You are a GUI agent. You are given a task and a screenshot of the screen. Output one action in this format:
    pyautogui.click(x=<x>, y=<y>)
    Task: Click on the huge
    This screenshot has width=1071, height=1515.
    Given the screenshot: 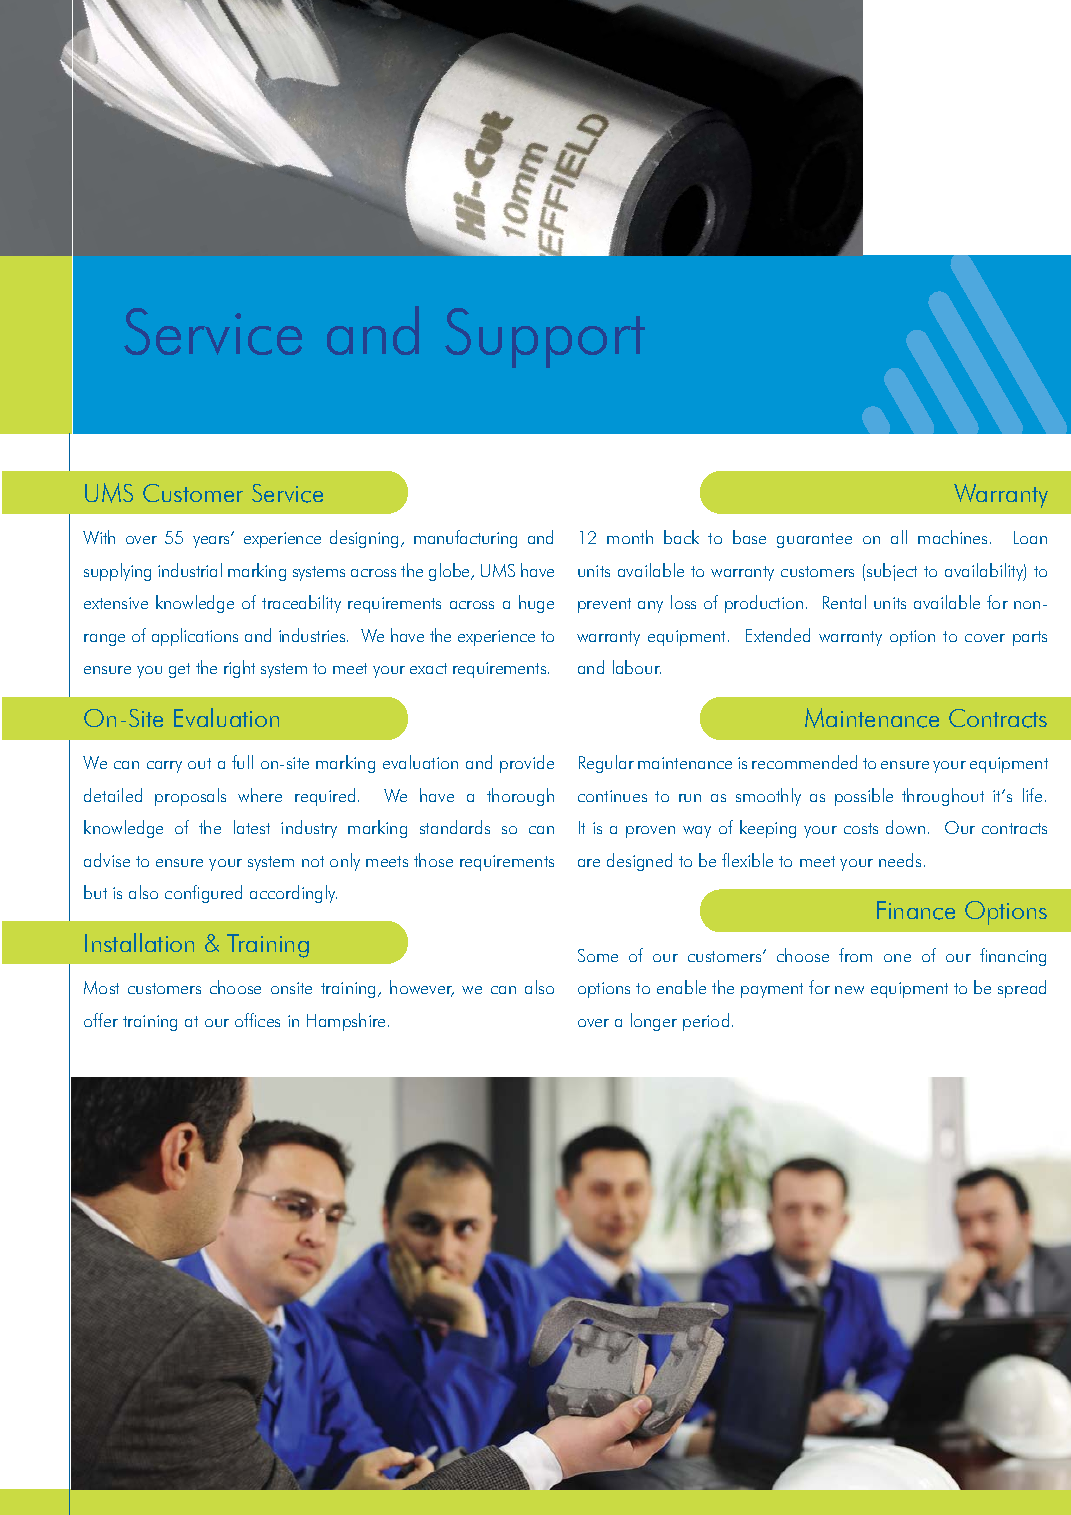 What is the action you would take?
    pyautogui.click(x=536, y=604)
